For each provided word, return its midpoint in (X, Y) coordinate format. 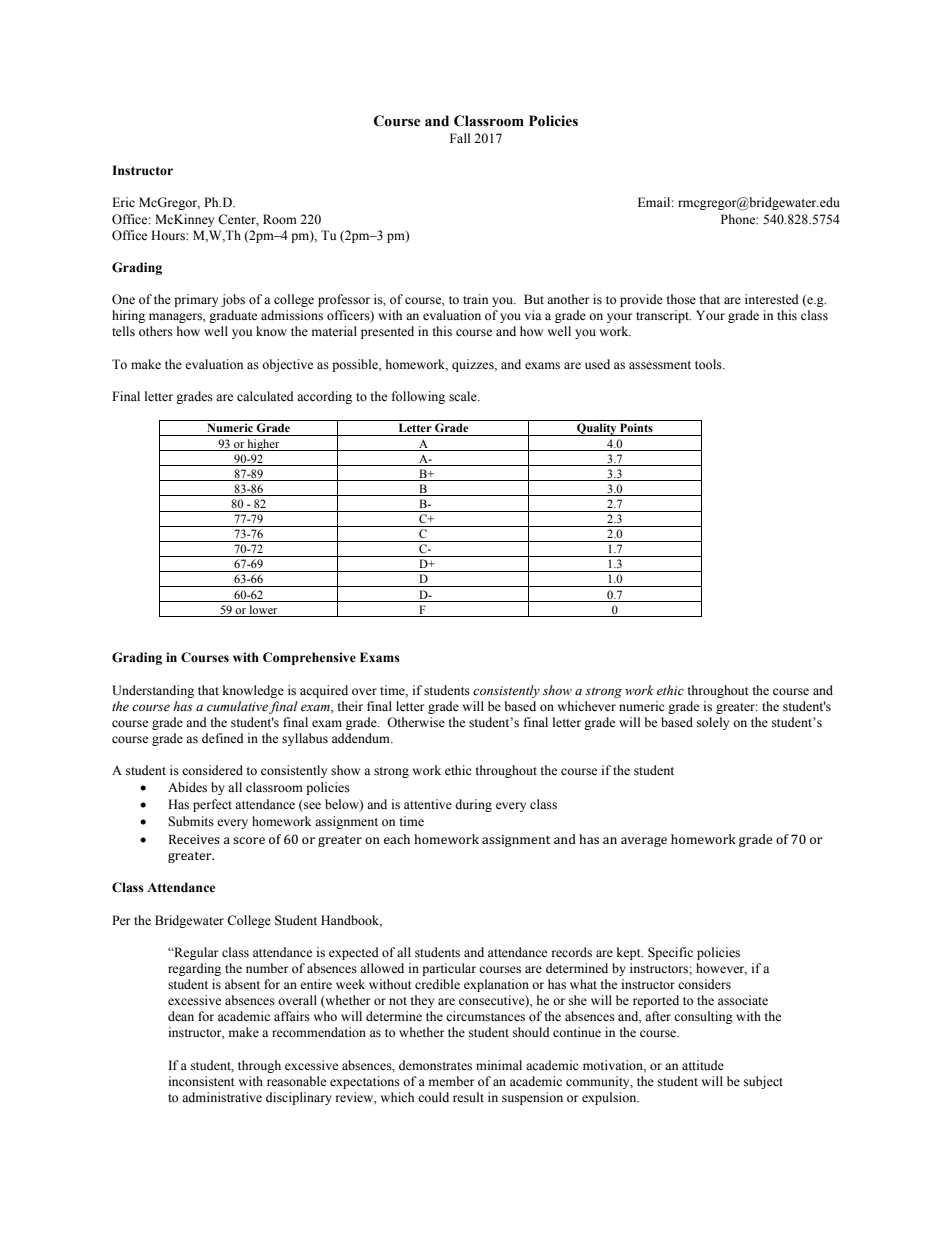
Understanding (153, 691)
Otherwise (416, 722)
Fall (460, 138)
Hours (169, 235)
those (681, 299)
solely (713, 723)
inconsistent (202, 1081)
